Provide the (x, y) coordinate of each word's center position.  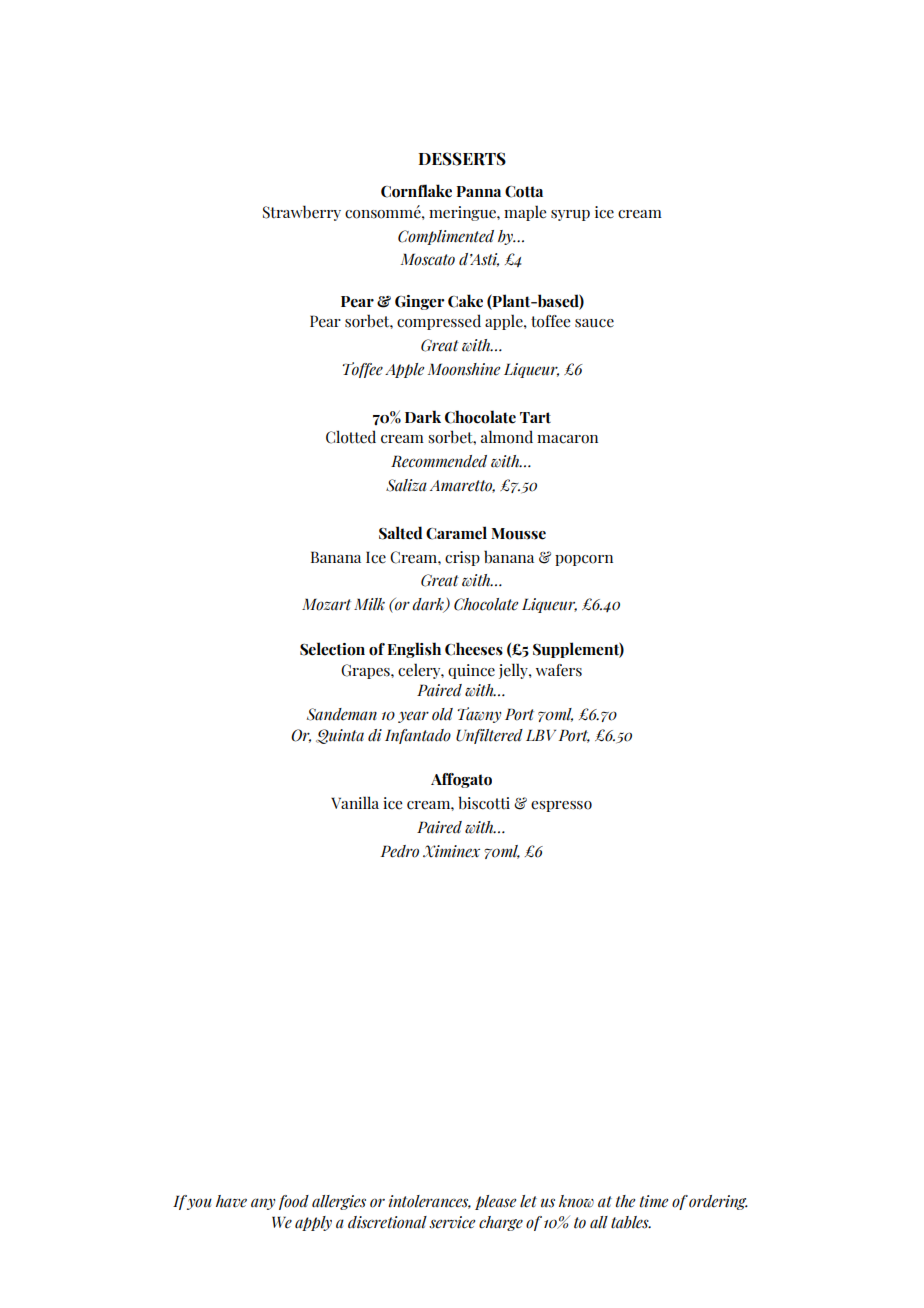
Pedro (400, 851)
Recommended (439, 461)
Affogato (461, 780)
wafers (559, 670)
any (263, 1204)
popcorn (584, 560)
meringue (463, 213)
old (442, 714)
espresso (561, 806)
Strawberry (302, 213)
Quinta (340, 736)
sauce (594, 323)
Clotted (351, 437)
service (452, 1222)
